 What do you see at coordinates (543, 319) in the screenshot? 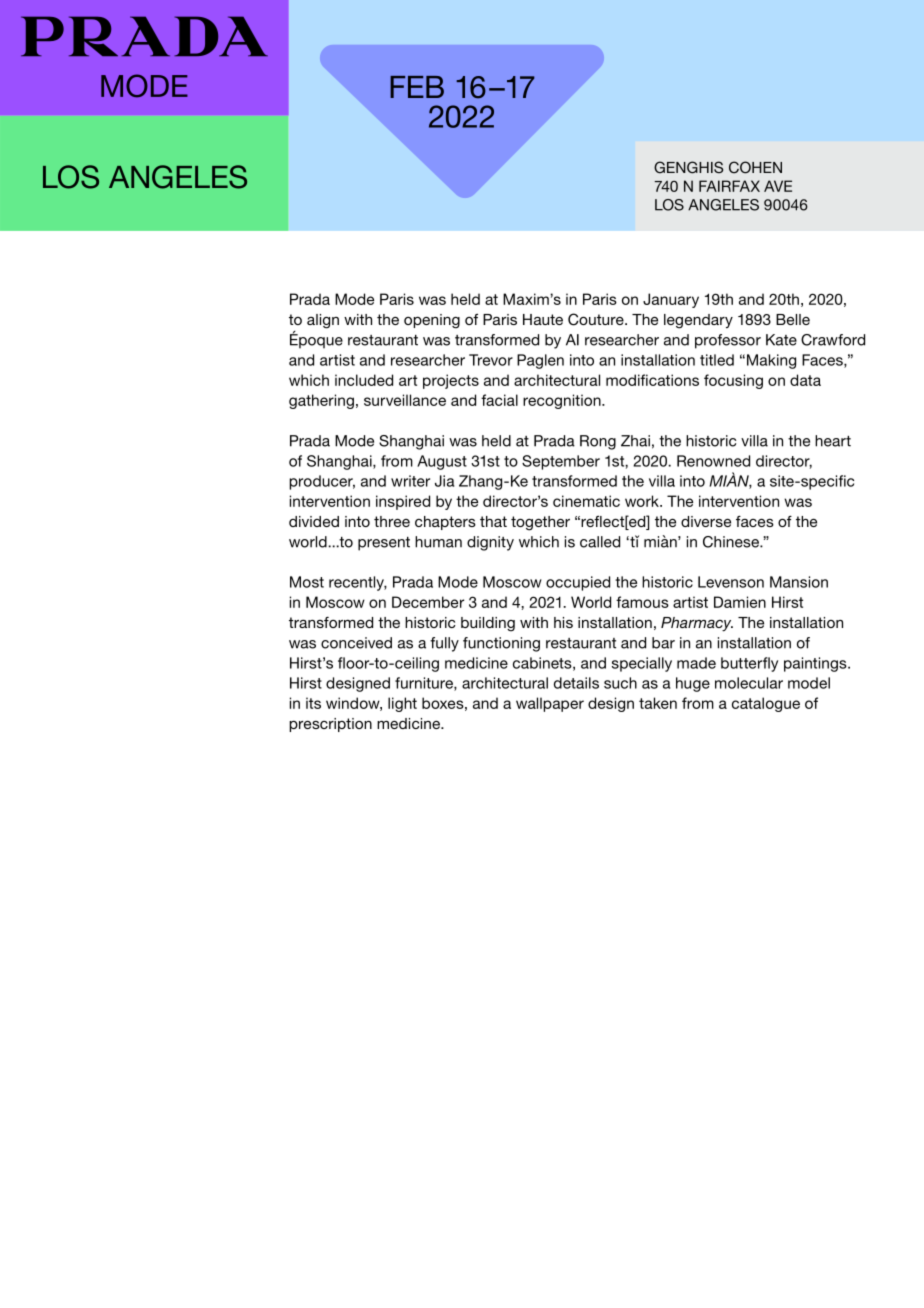
I see `Haute` at bounding box center [543, 319].
